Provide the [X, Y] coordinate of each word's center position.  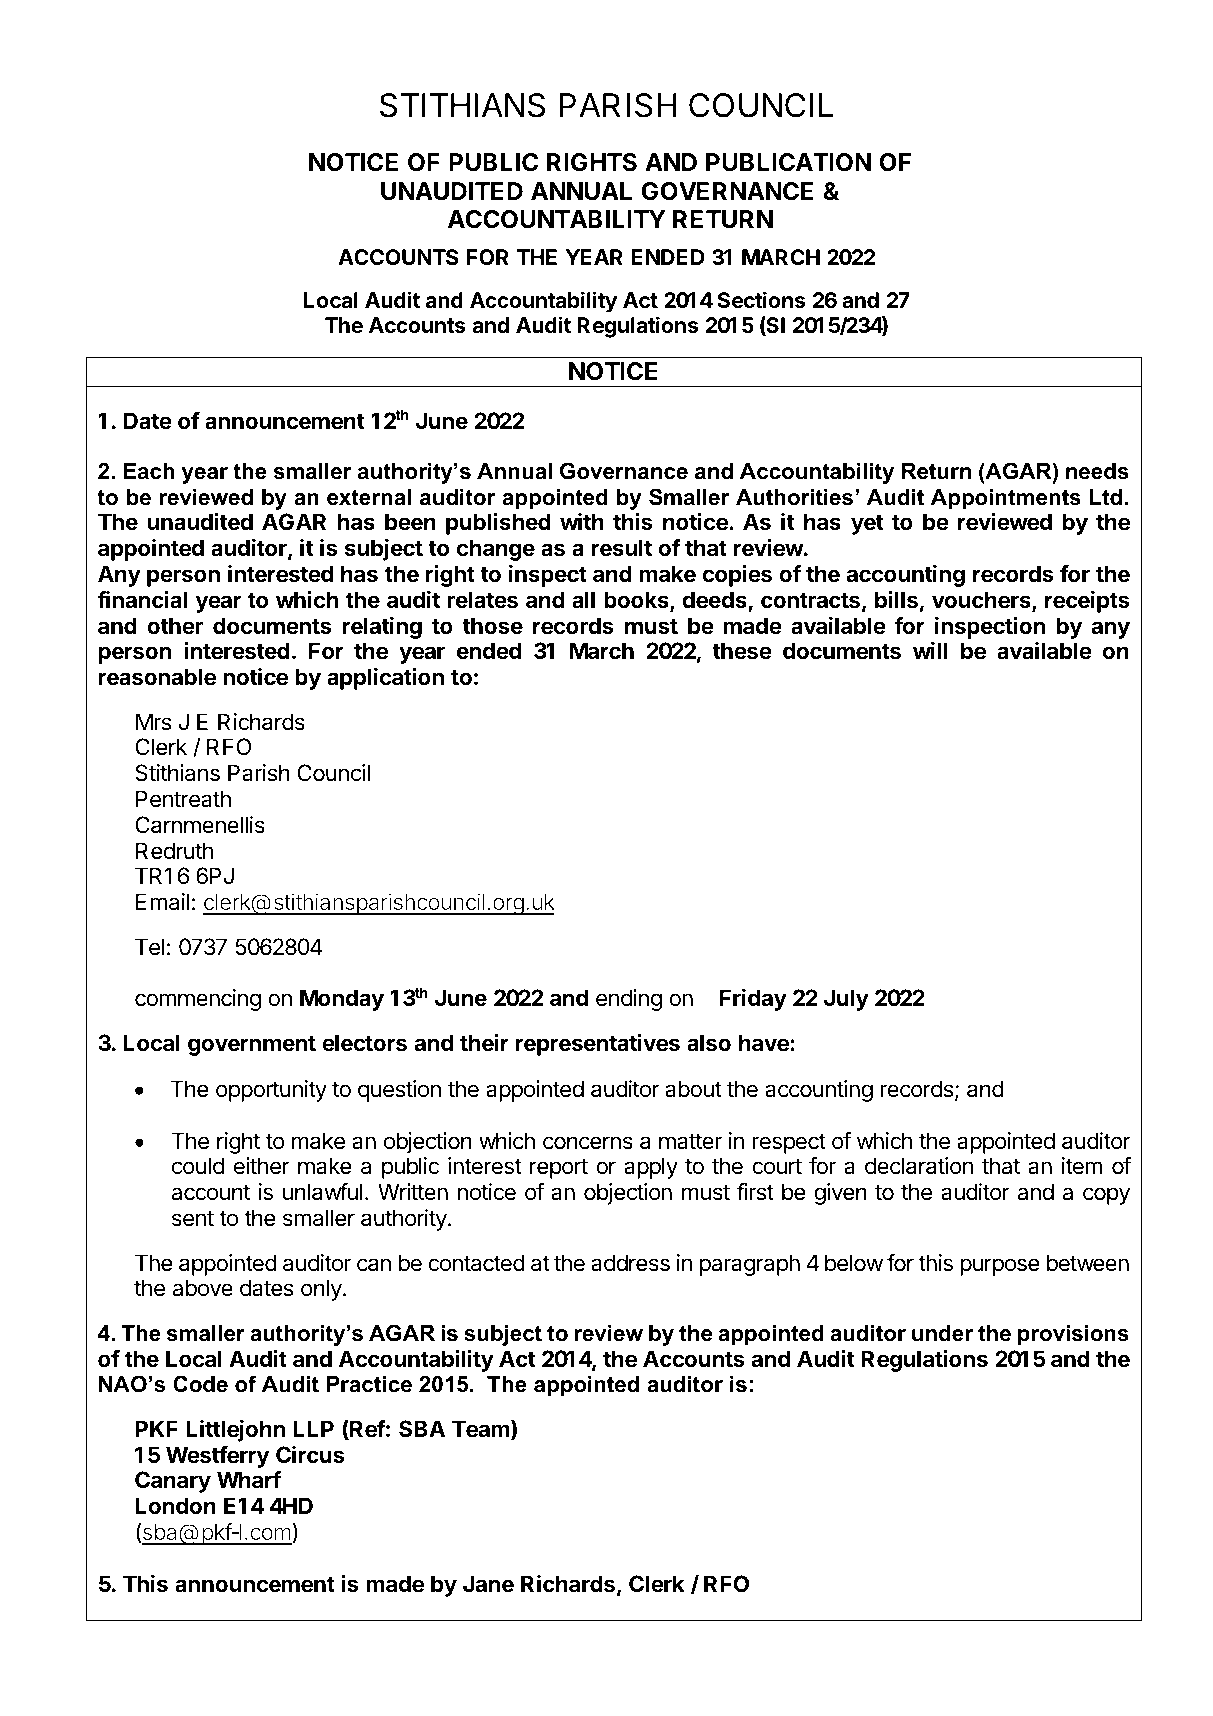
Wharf [249, 1480]
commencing [198, 1000]
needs [1097, 471]
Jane [488, 1584]
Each [149, 471]
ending [629, 1000]
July [846, 1000]
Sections [761, 299]
